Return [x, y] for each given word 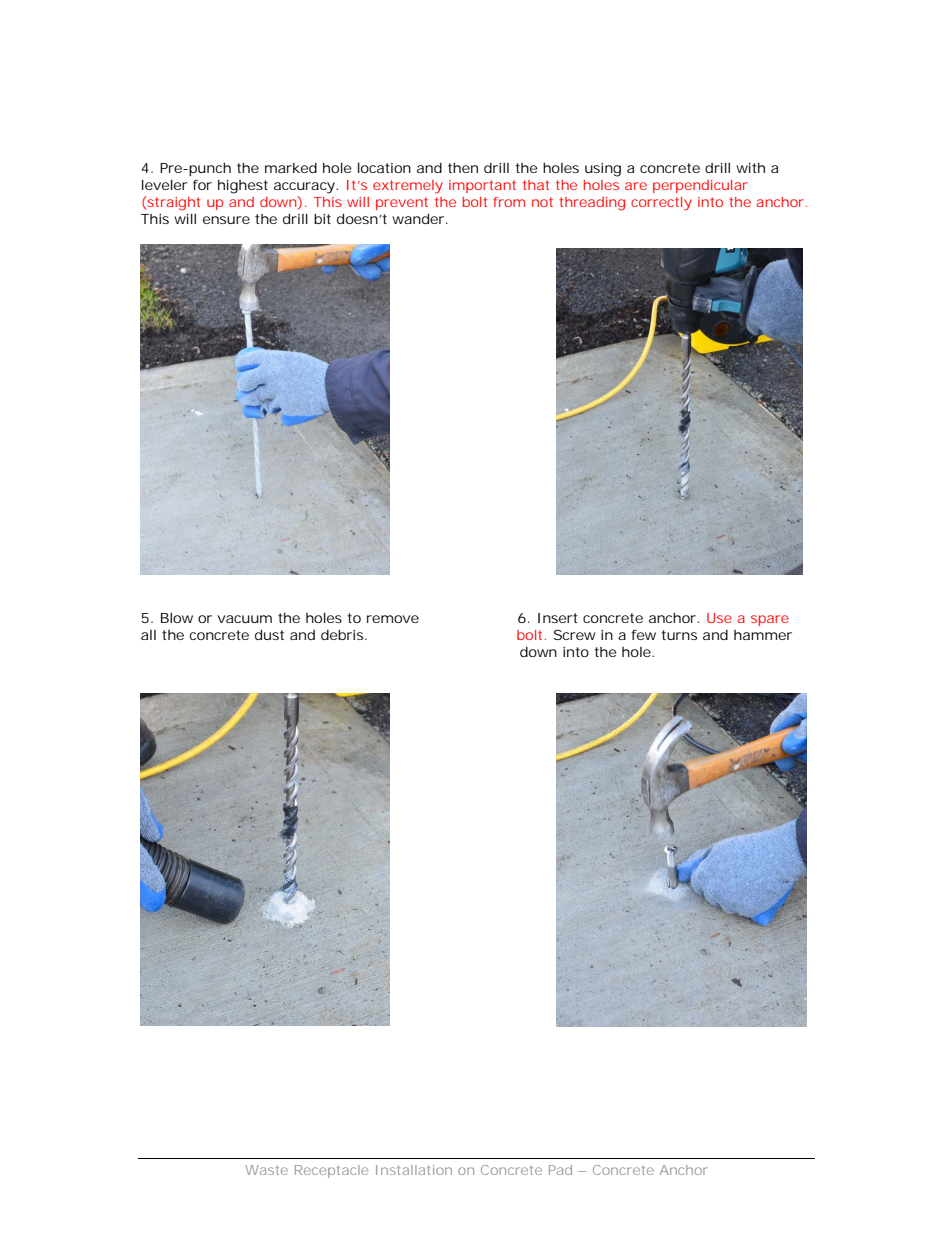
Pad [560, 1170]
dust [269, 634]
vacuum [245, 619]
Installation [414, 1170]
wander [419, 218]
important [482, 186]
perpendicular [700, 186]
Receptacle [331, 1171]
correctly [661, 204]
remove [393, 619]
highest [243, 187]
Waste [266, 1170]
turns [679, 635]
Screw [574, 635]
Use [719, 618]
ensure [226, 220]
